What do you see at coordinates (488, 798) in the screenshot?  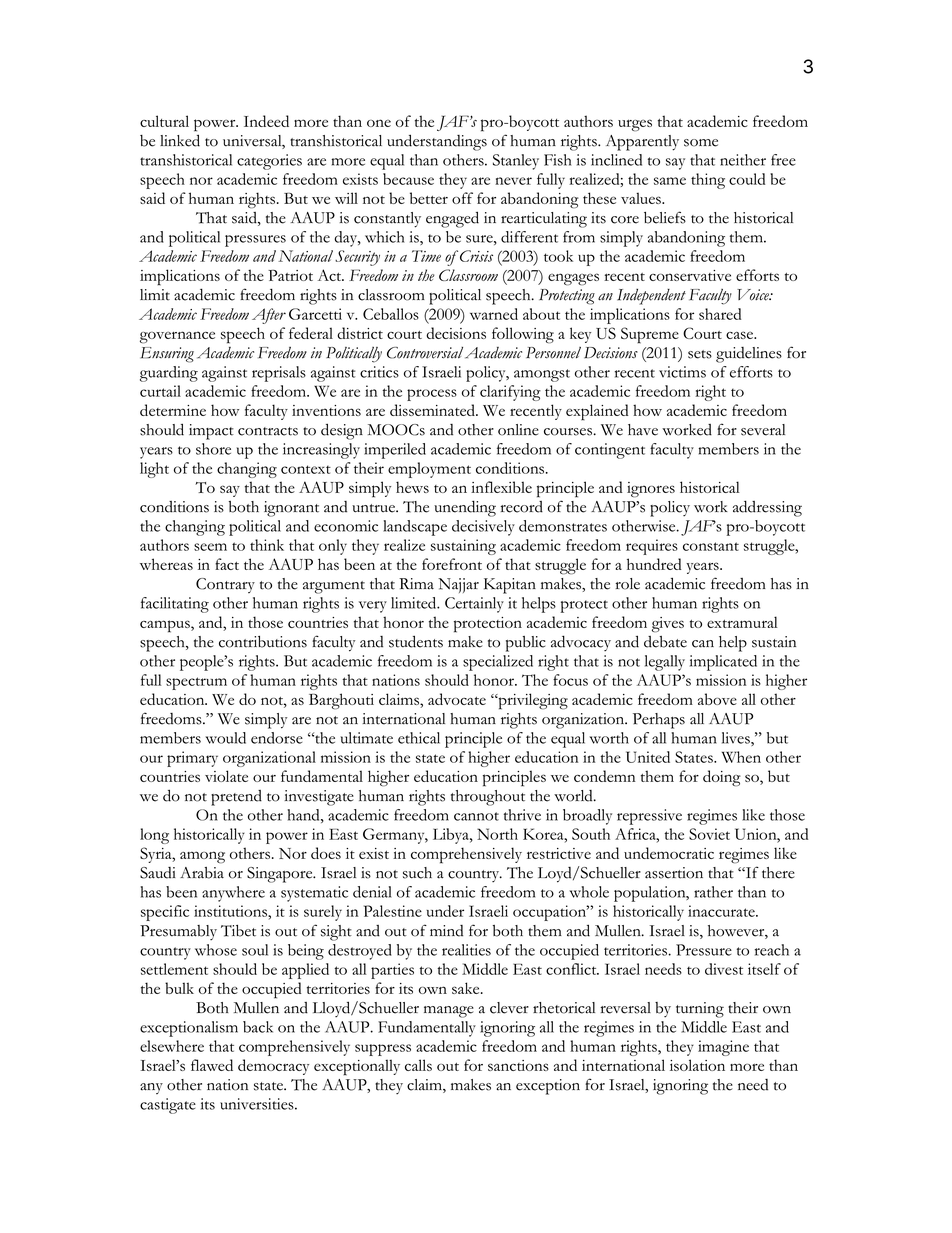 I see `throughout` at bounding box center [488, 798].
